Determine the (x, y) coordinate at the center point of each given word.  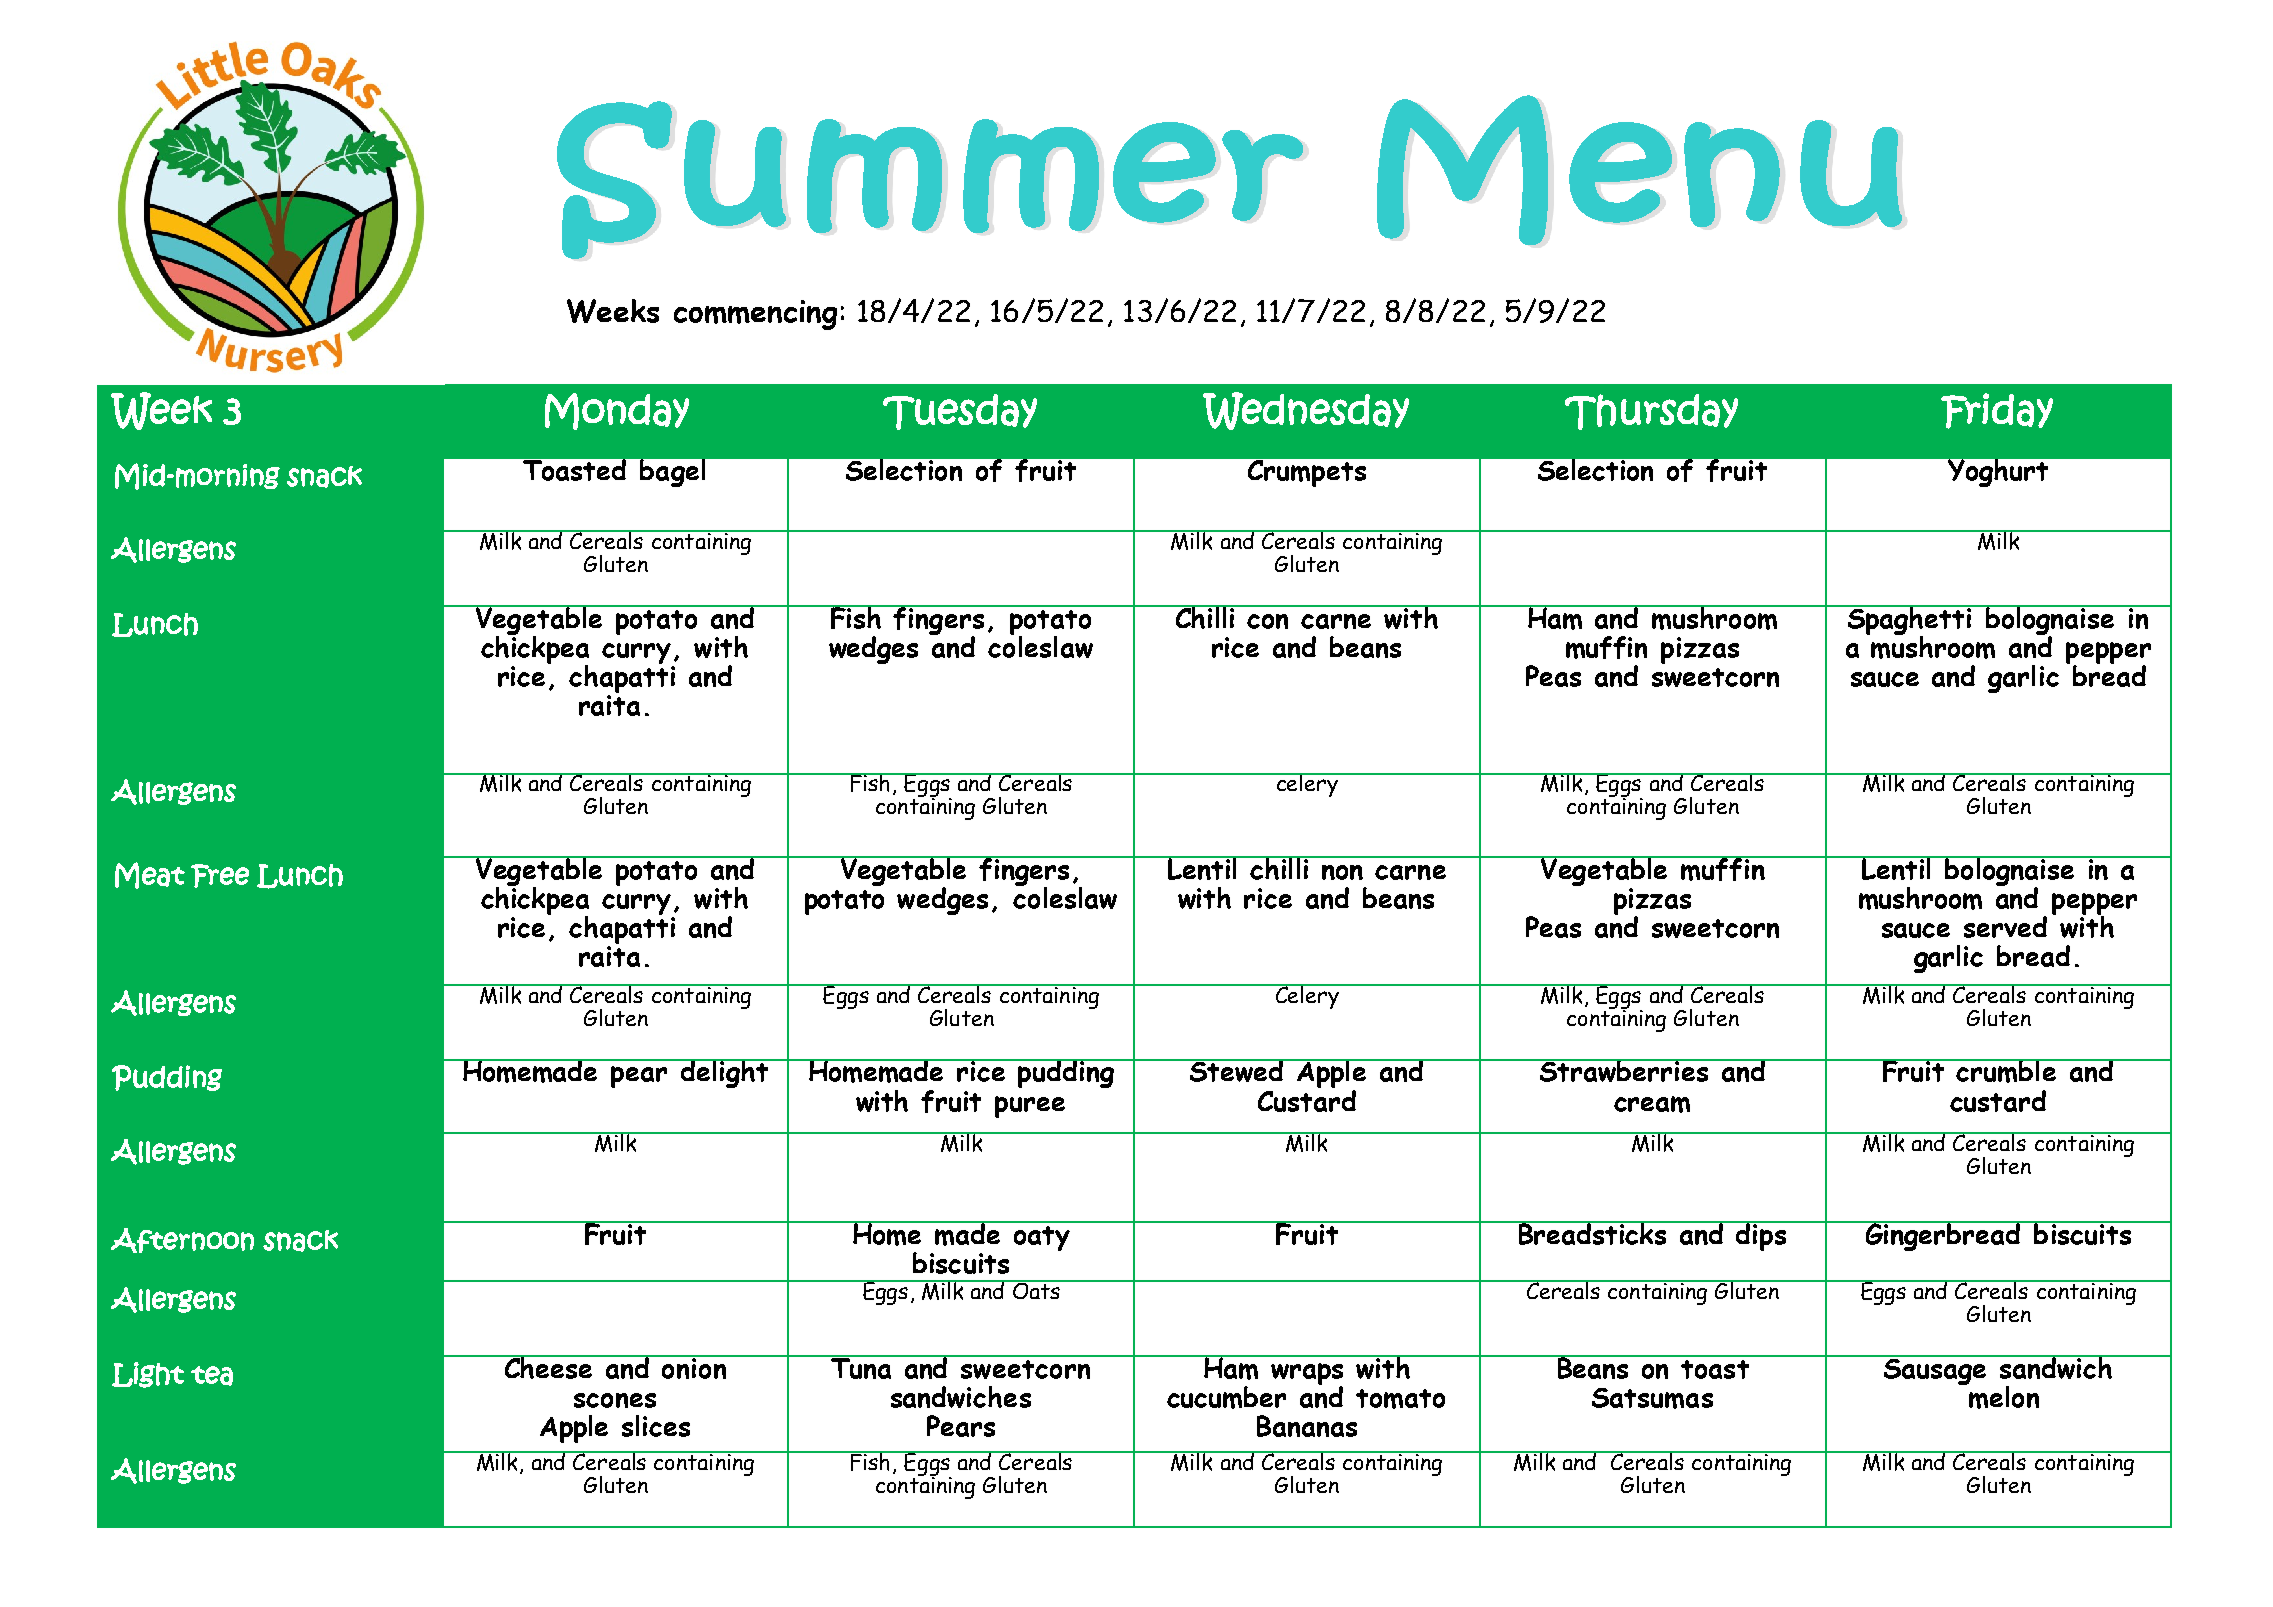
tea (212, 1376)
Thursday (1651, 412)
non (1342, 872)
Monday (617, 411)
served (2005, 927)
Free (220, 876)
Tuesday (960, 412)
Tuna (862, 1367)
